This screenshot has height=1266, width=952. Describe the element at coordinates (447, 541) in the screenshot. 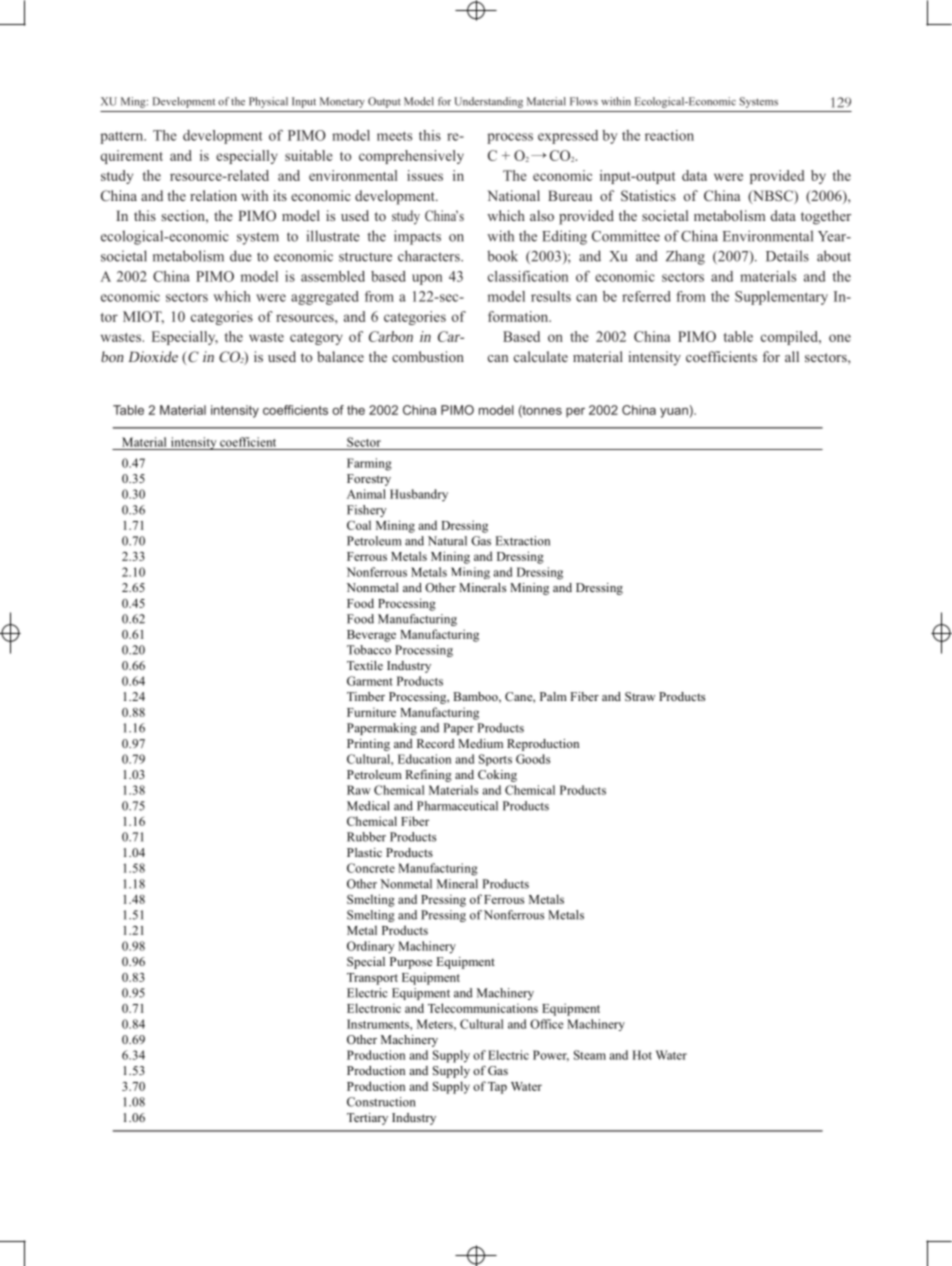

I see `Natural` at that location.
